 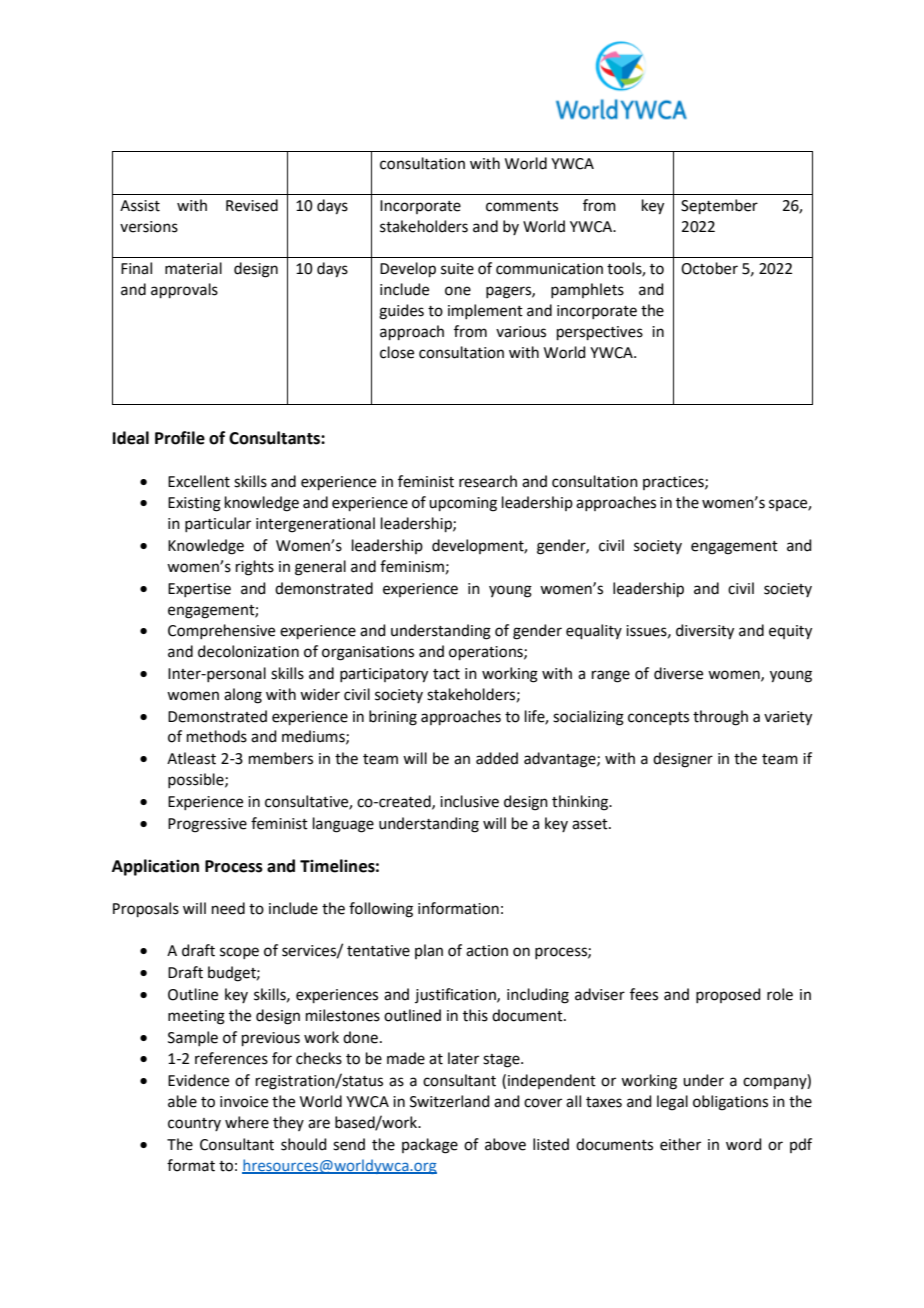 I want to click on tact, so click(x=446, y=674).
